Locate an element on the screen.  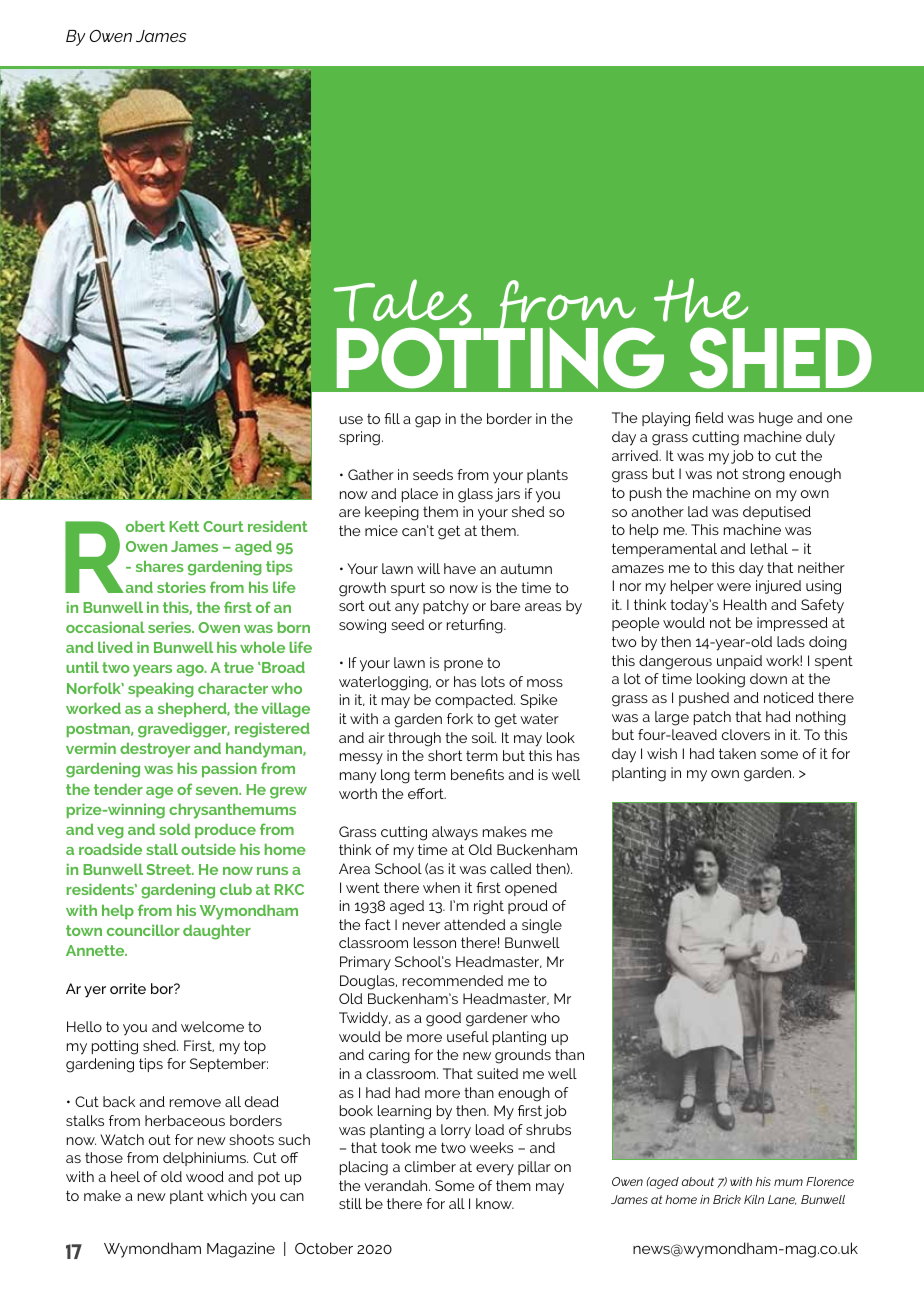
sold is located at coordinates (174, 829).
